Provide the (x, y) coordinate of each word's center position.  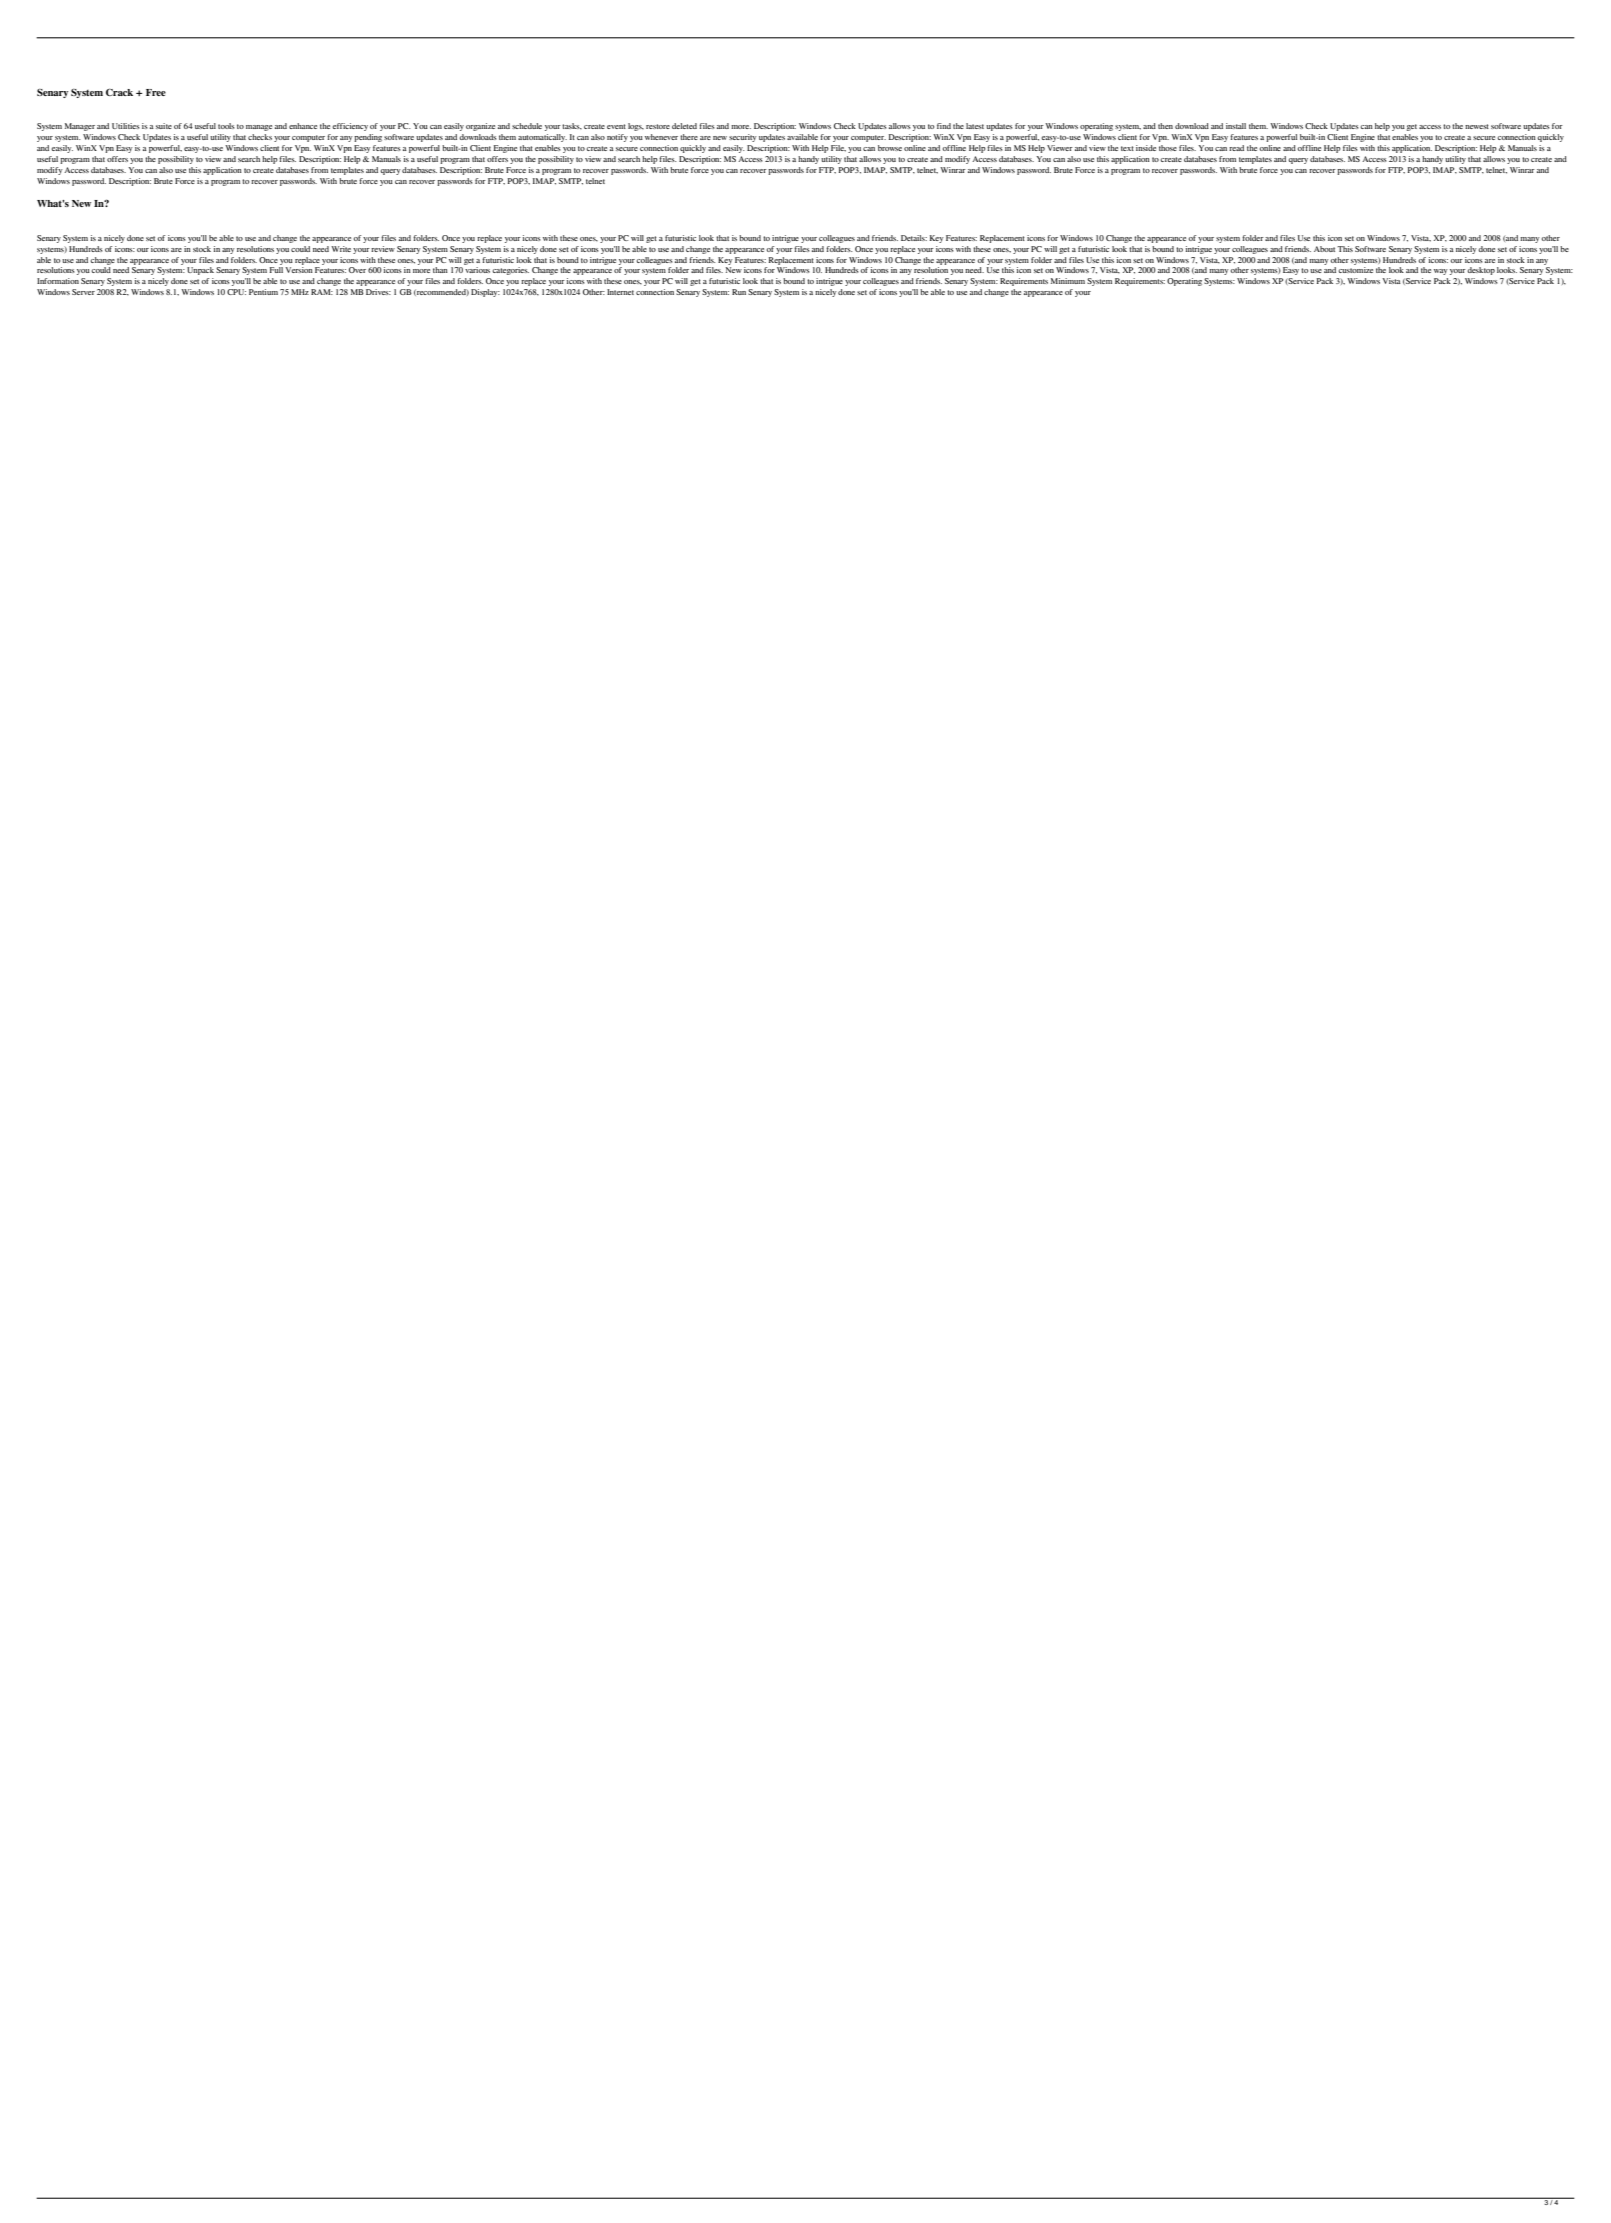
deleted (684, 126)
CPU (236, 292)
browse (890, 148)
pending (368, 138)
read (1236, 148)
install (1236, 126)
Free (156, 92)
